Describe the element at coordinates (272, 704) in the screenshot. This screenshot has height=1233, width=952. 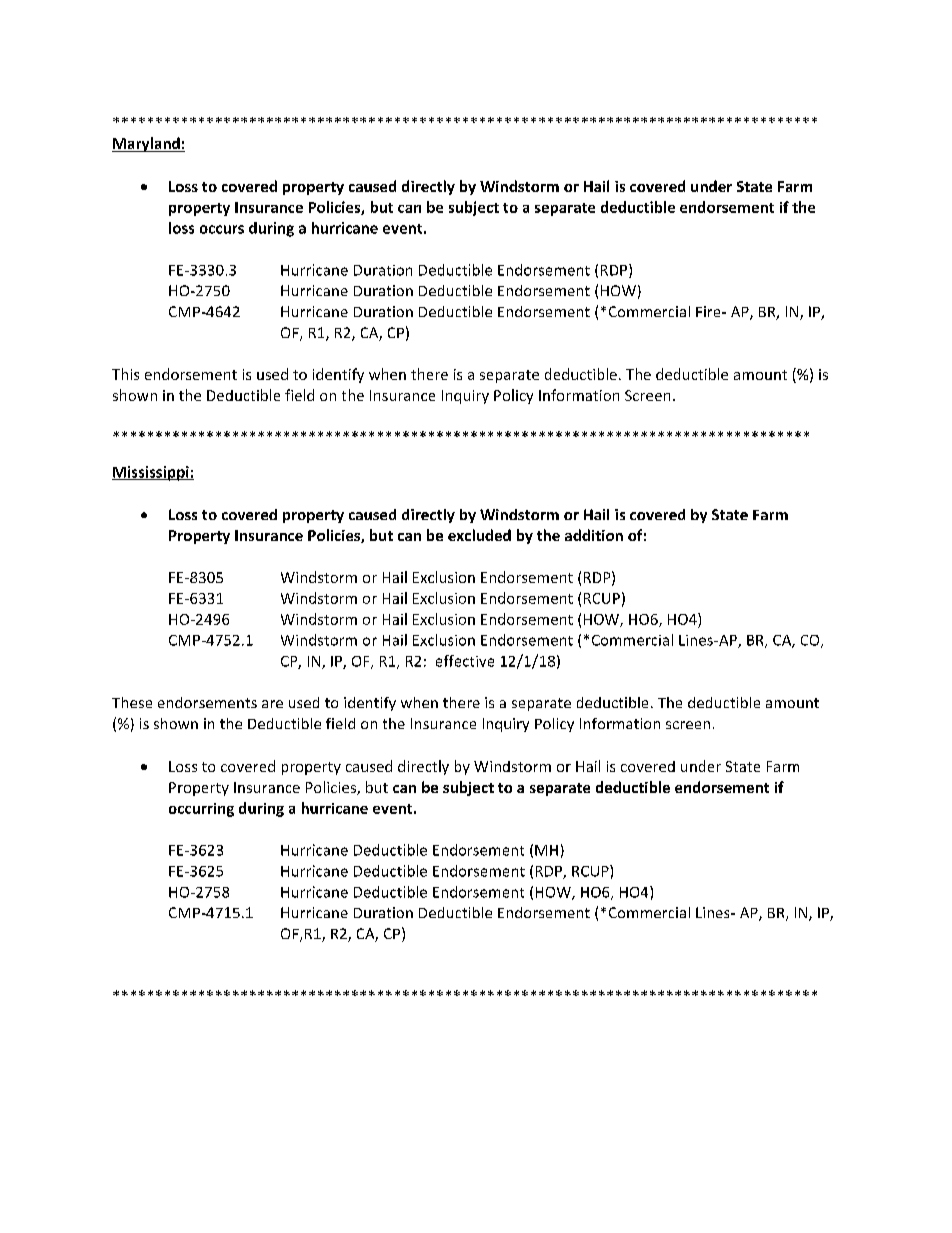
I see `are` at that location.
